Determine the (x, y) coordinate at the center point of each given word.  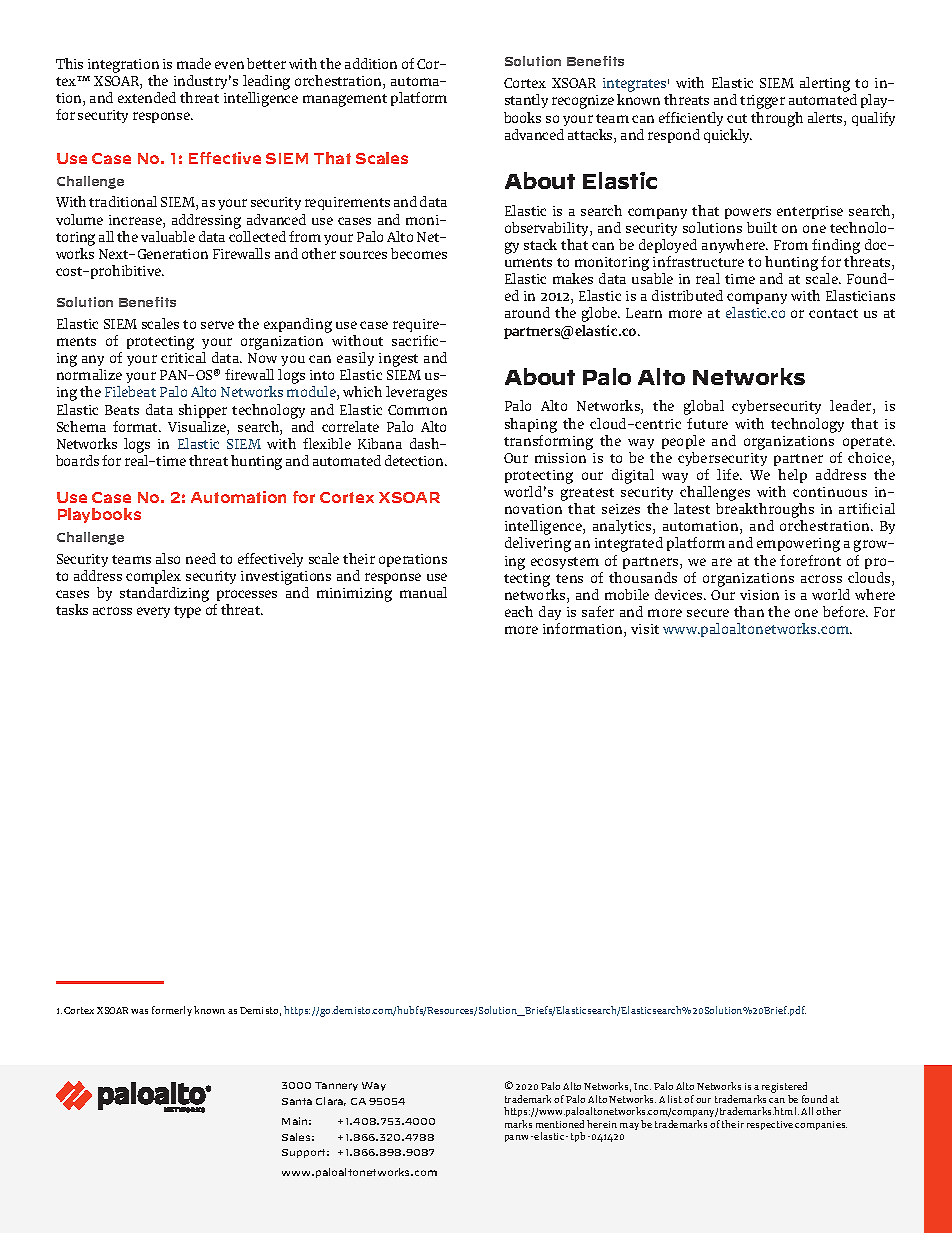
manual (423, 592)
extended (147, 97)
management (345, 100)
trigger (762, 102)
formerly (172, 1011)
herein (602, 1124)
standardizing (164, 594)
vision (759, 595)
